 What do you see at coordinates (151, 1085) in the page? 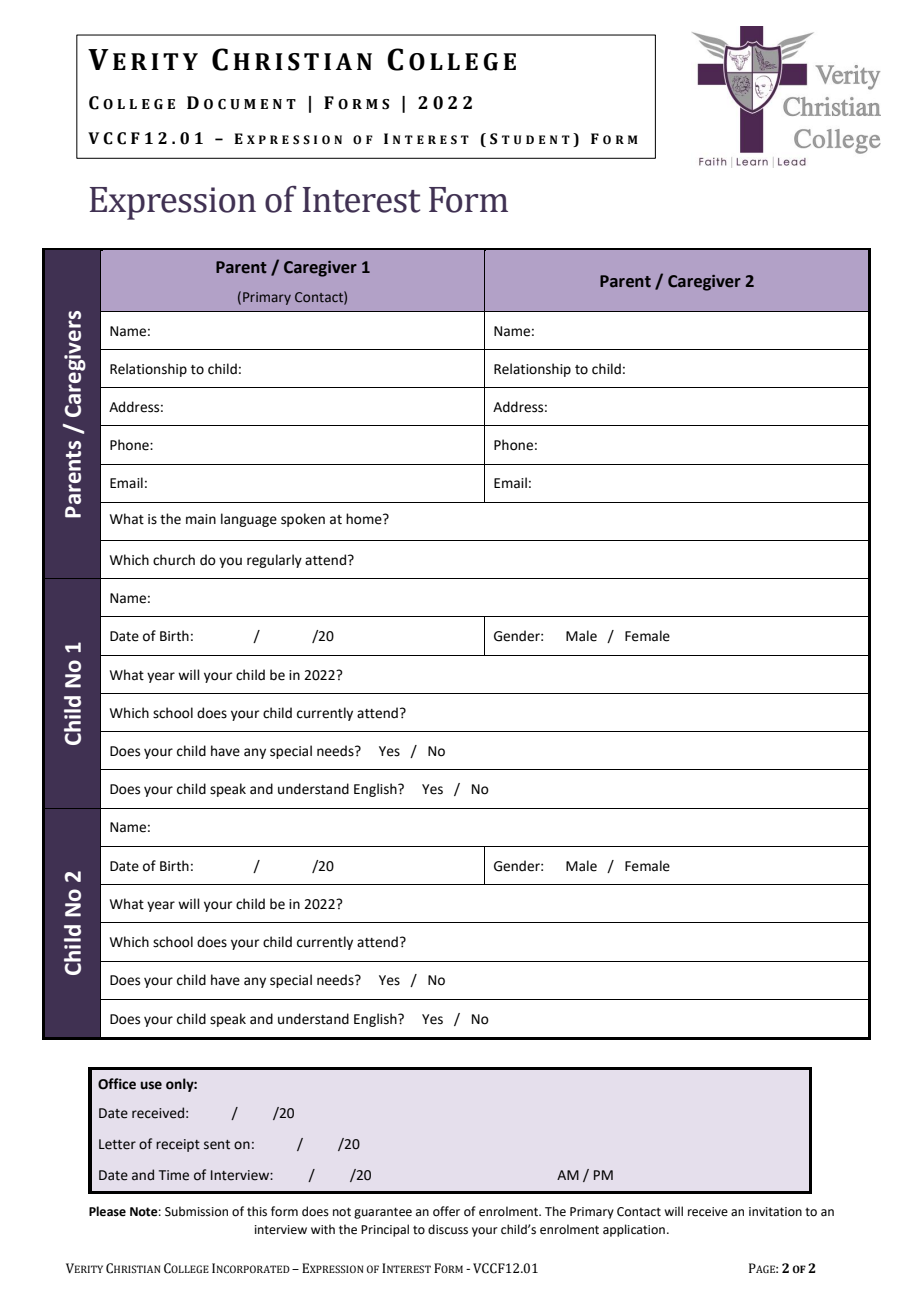
I see `use` at bounding box center [151, 1085].
